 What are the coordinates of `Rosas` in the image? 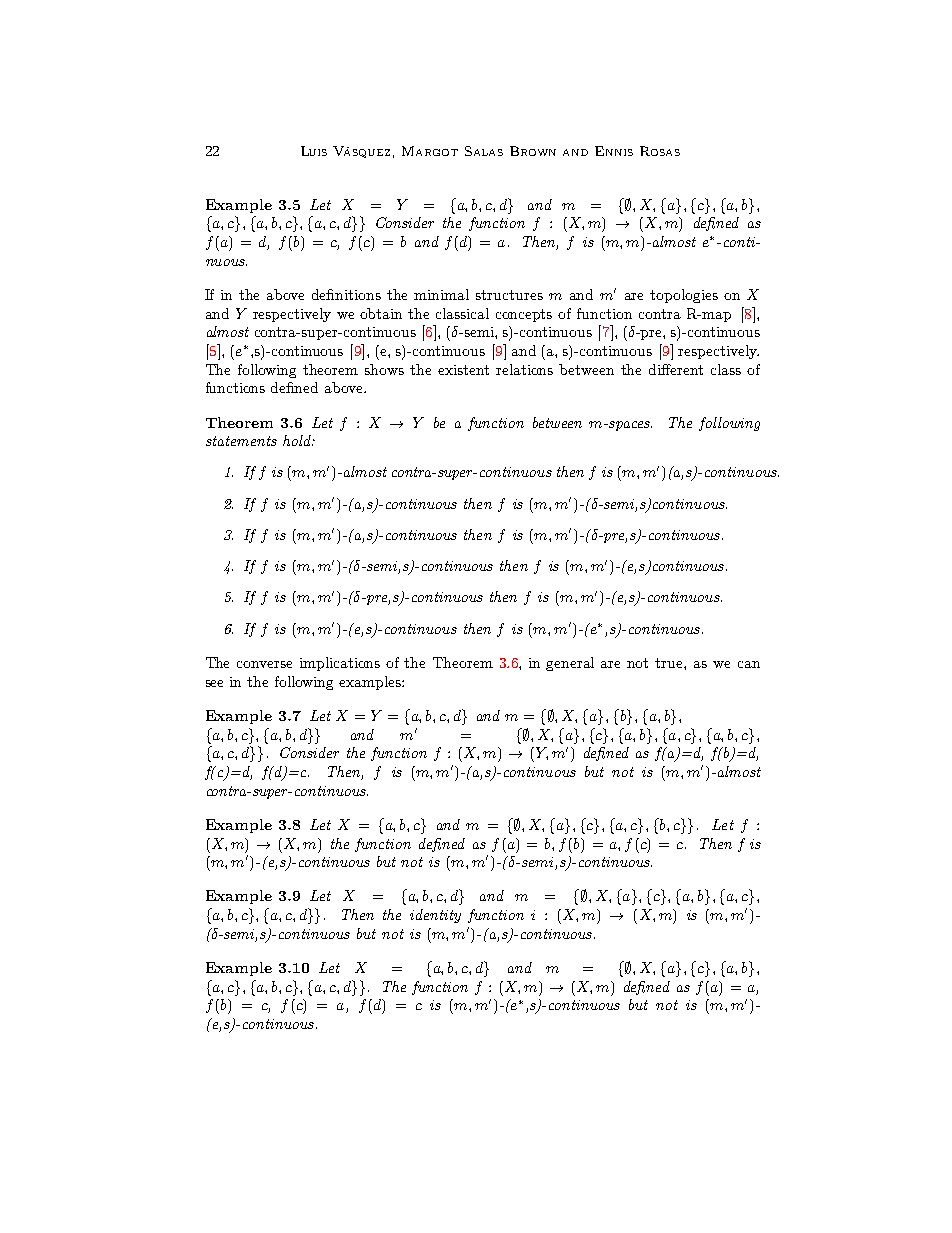 It's located at (660, 151).
